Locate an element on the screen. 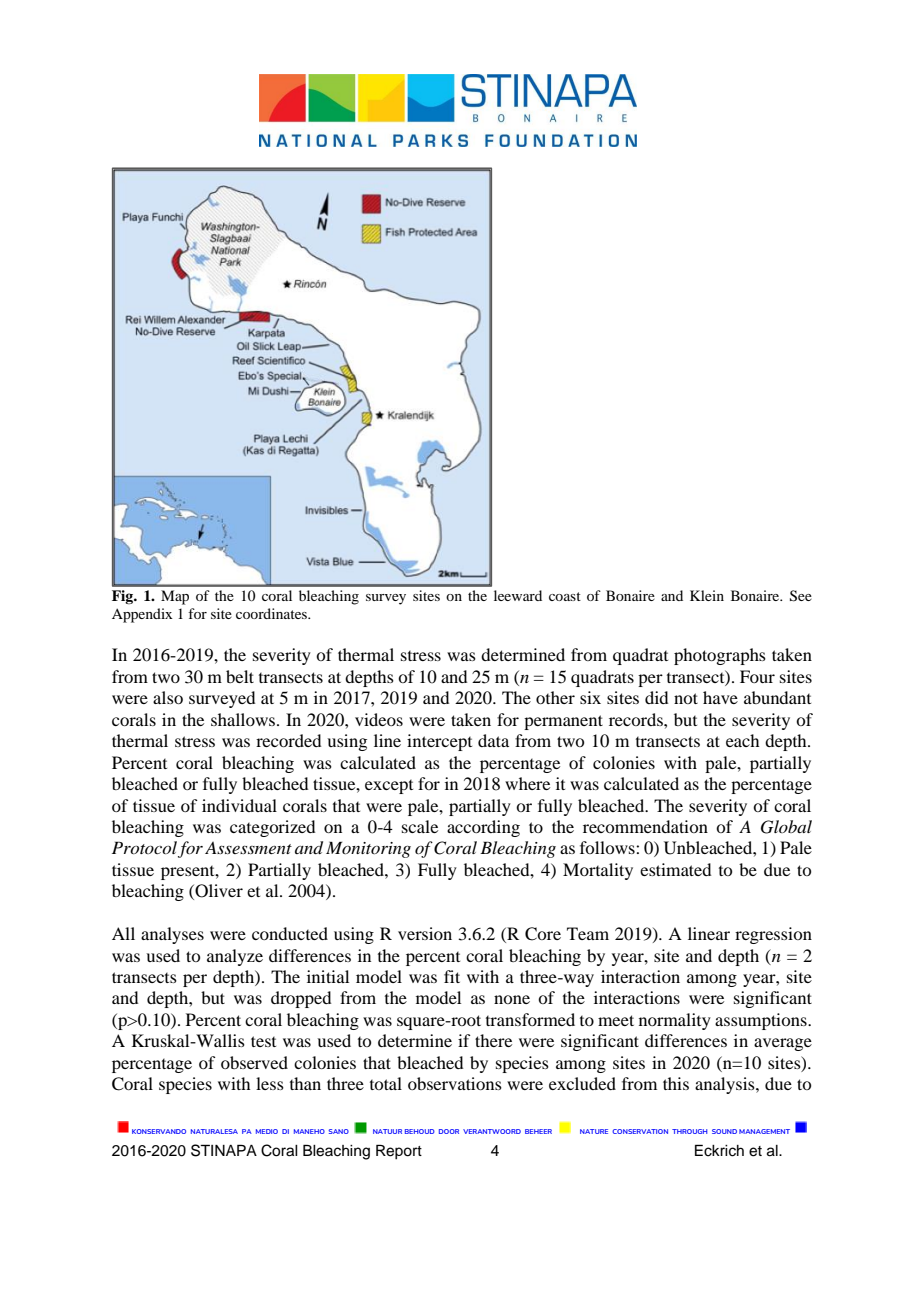 The image size is (924, 1308). Global is located at coordinates (786, 827).
